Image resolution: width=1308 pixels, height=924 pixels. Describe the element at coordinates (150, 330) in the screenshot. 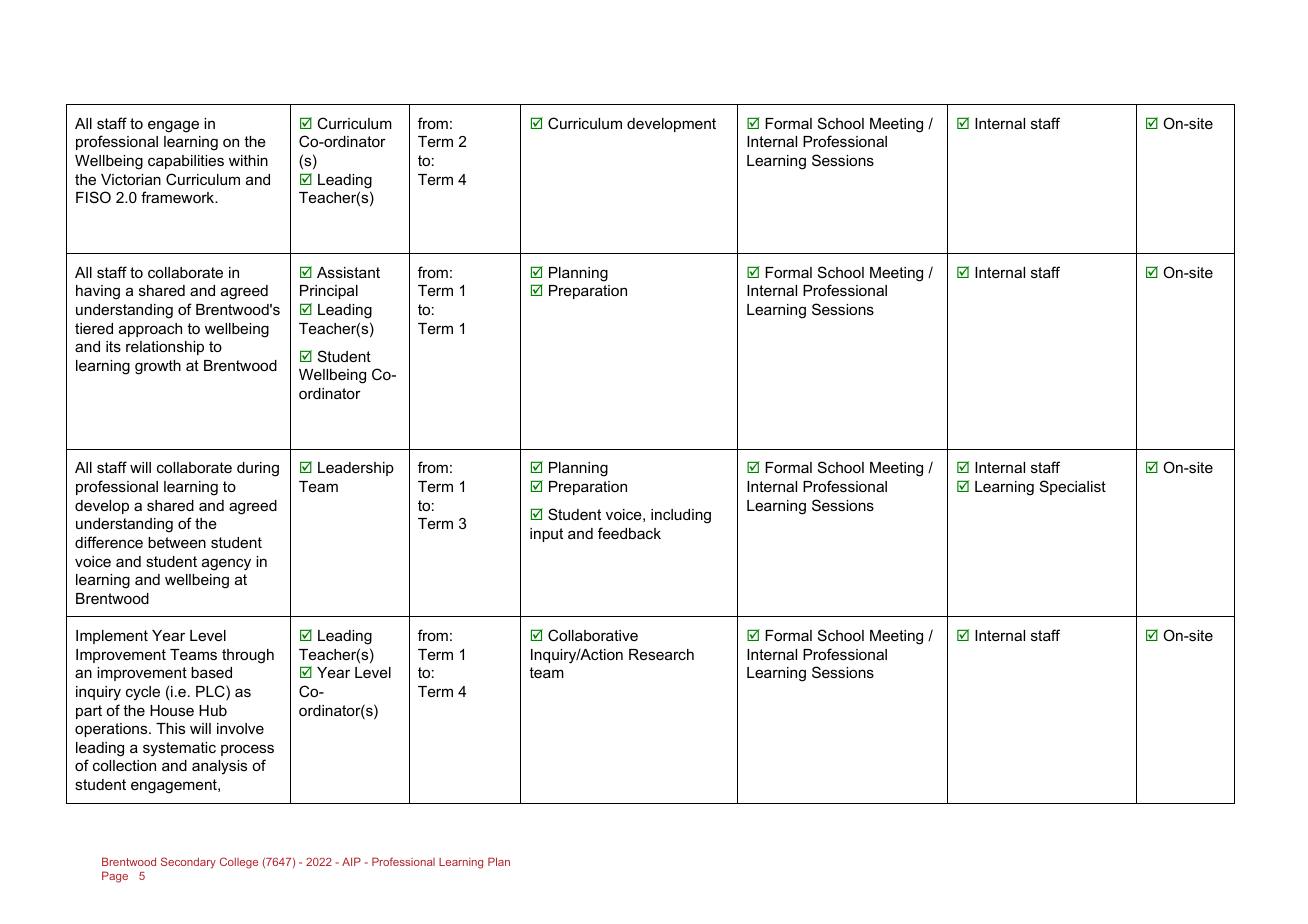

I see `approach` at that location.
